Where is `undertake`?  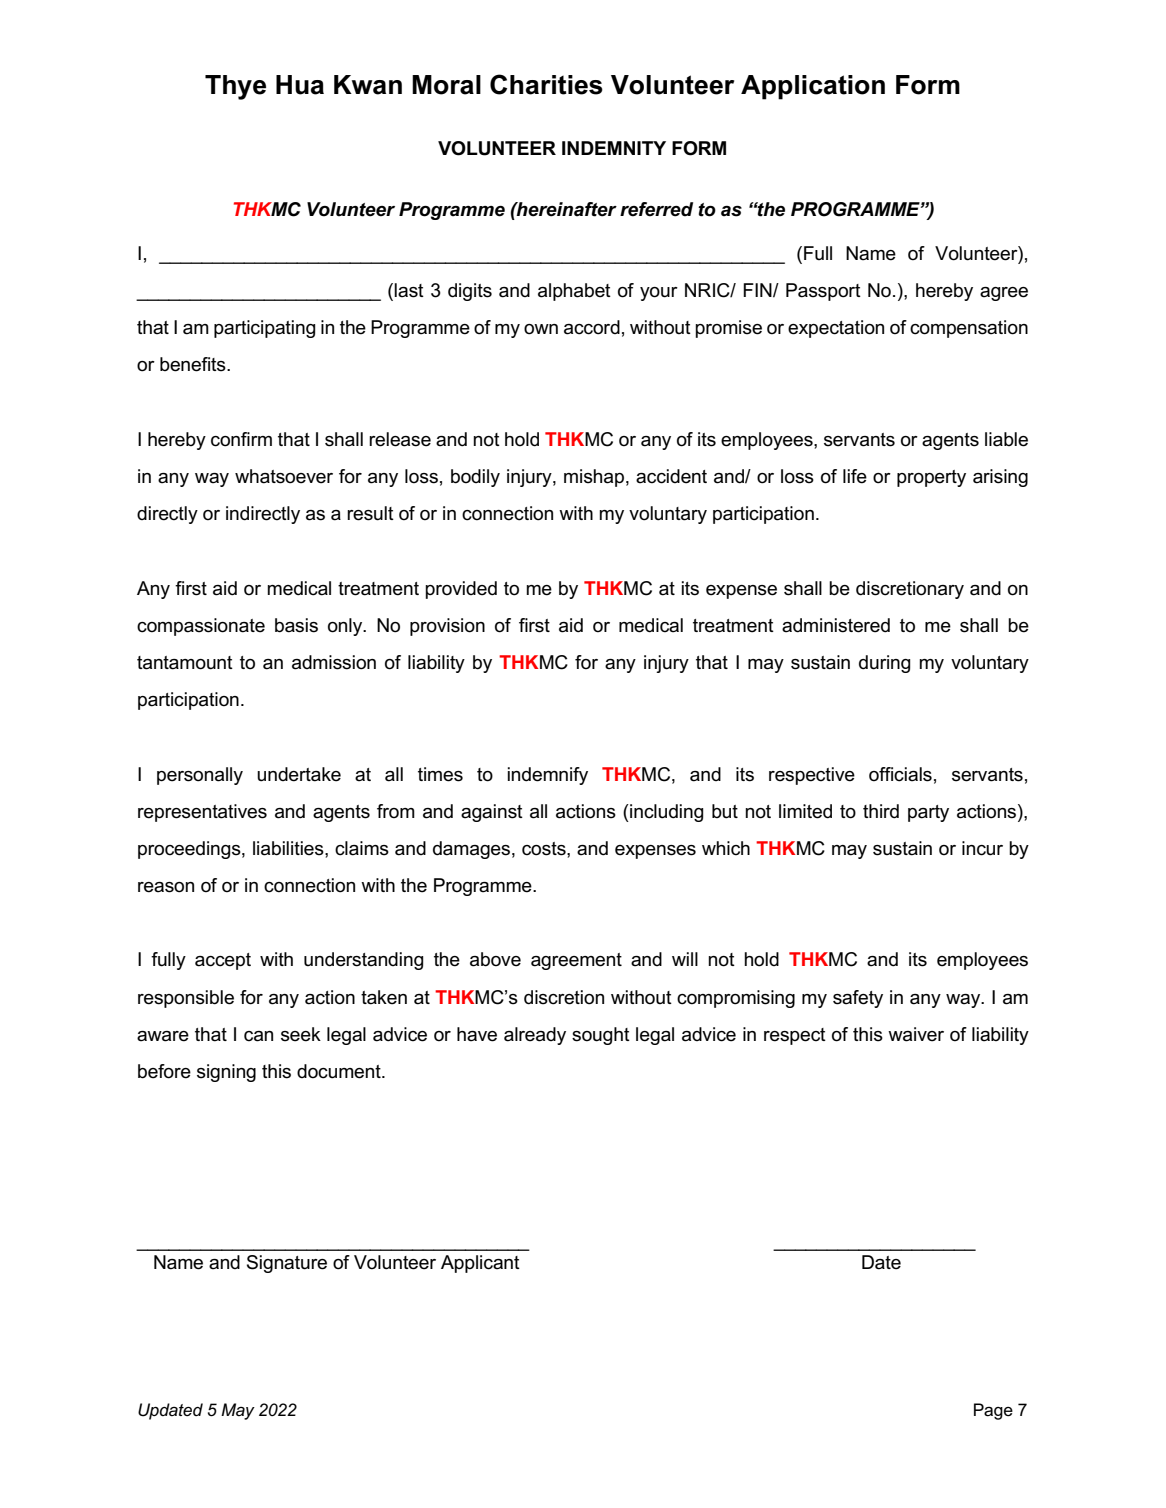
undertake is located at coordinates (299, 774).
